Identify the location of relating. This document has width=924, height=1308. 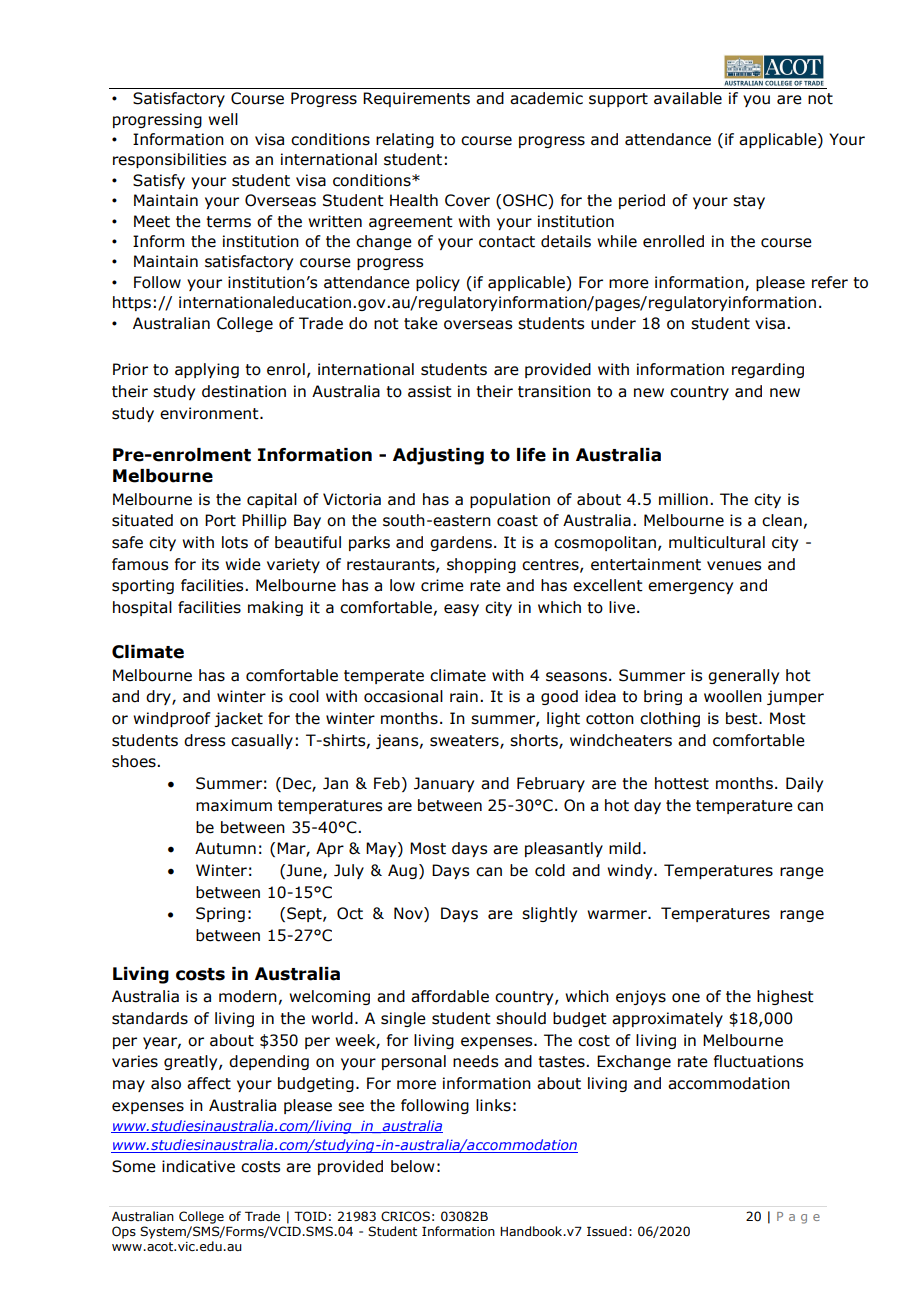
(405, 140).
